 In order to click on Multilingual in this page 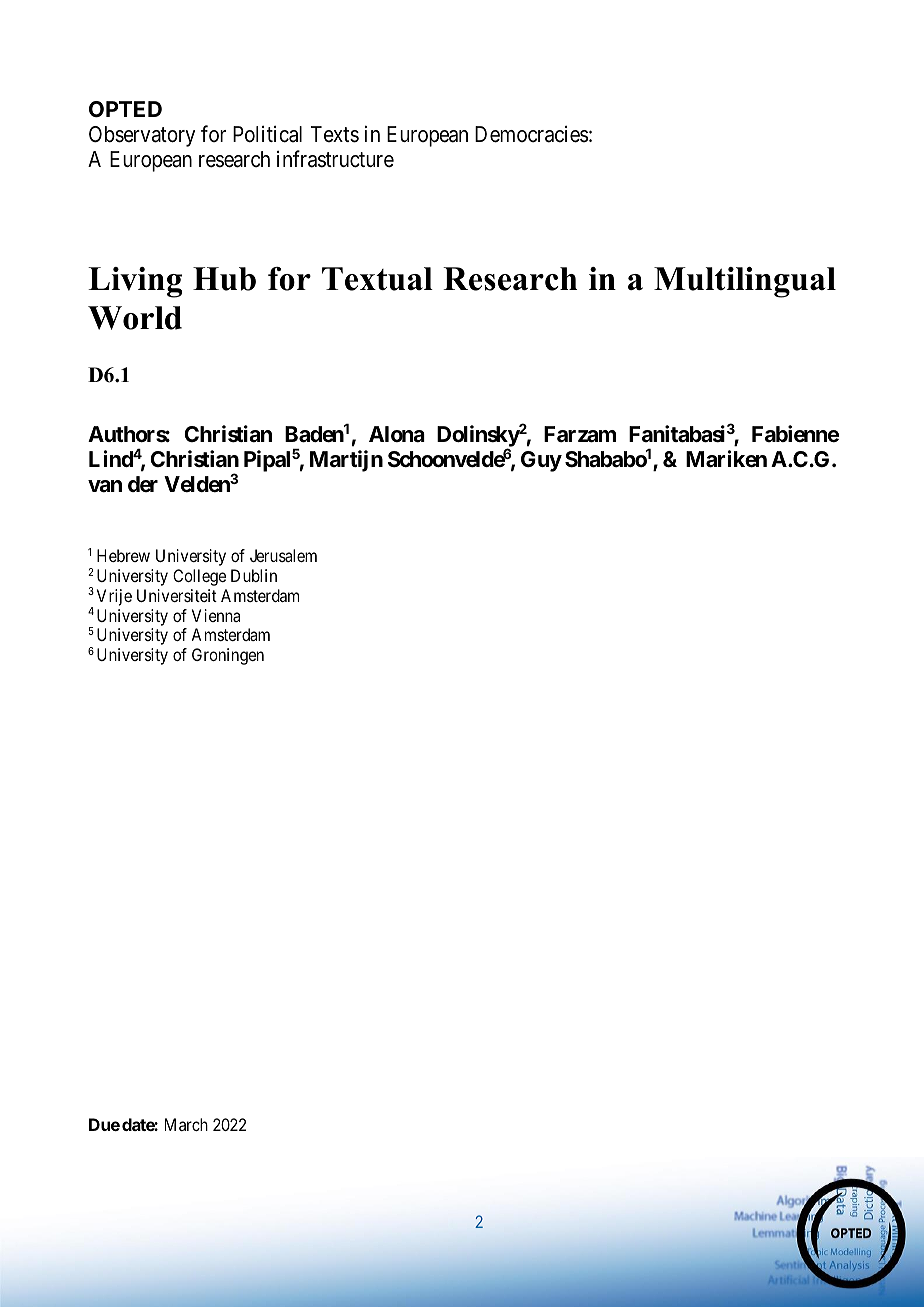, I will do `click(745, 282)`.
